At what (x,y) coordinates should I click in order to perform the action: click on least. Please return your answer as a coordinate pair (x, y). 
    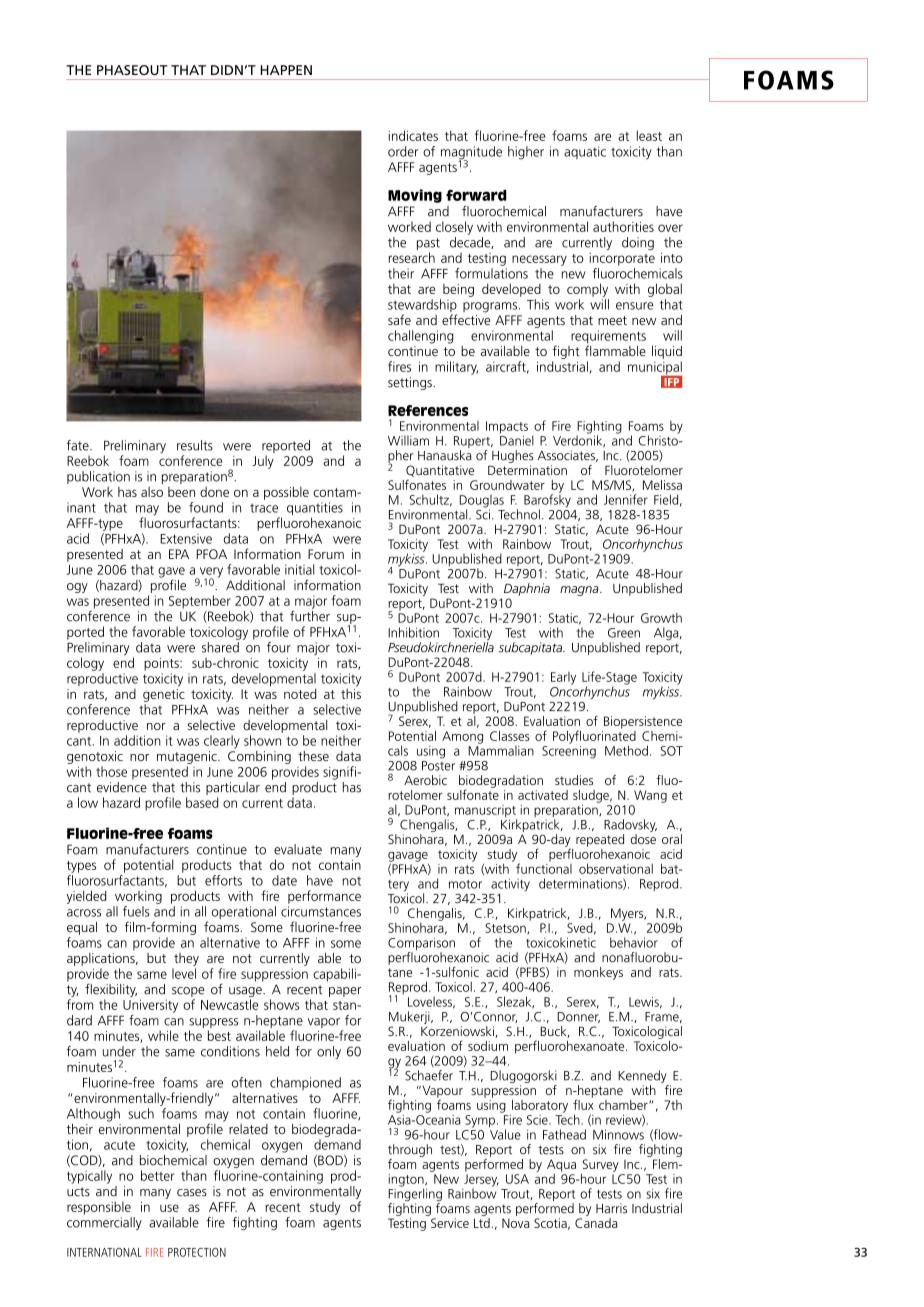
    Looking at the image, I should click on (649, 135).
